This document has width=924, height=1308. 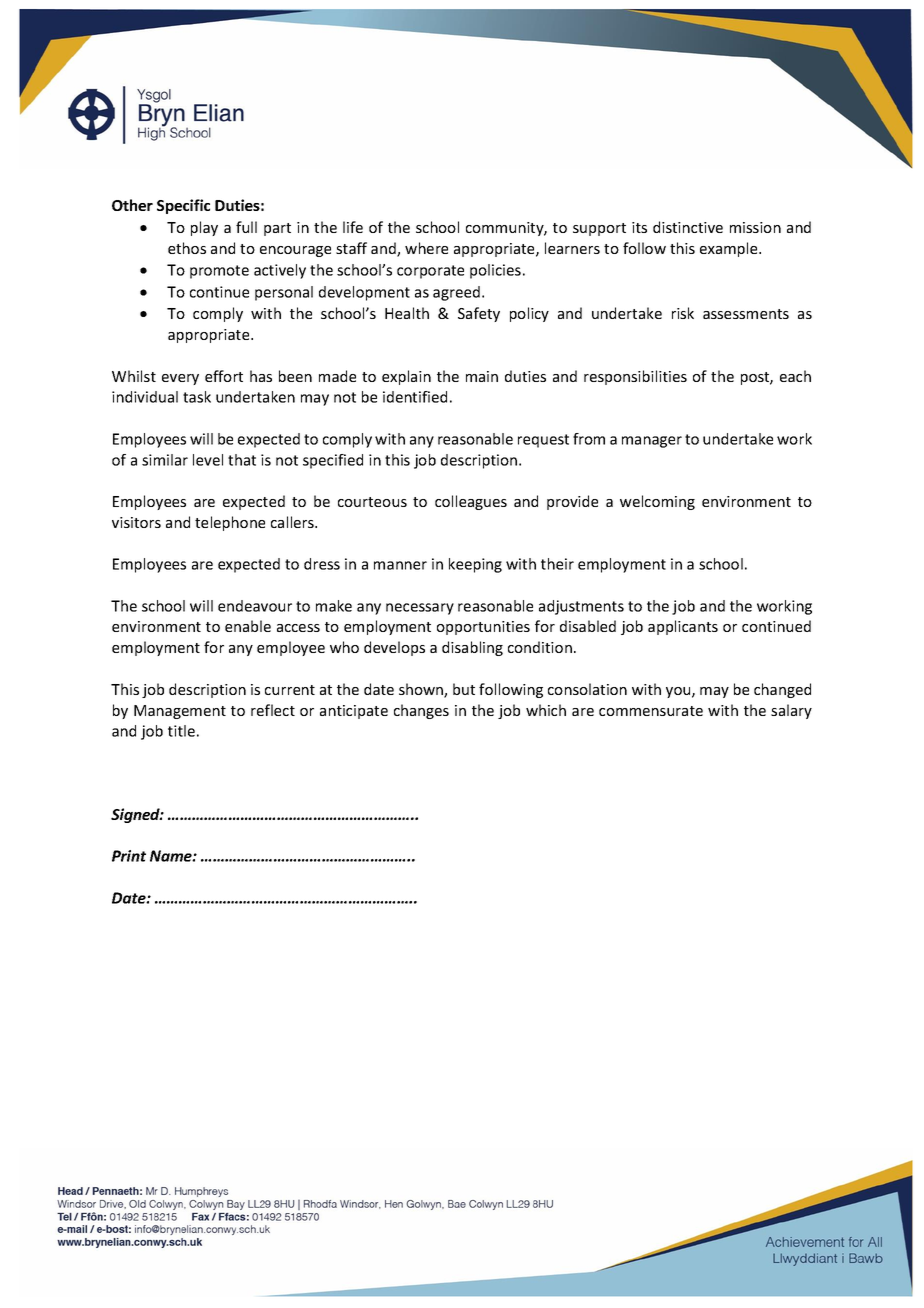 I want to click on distinctive, so click(x=688, y=227).
